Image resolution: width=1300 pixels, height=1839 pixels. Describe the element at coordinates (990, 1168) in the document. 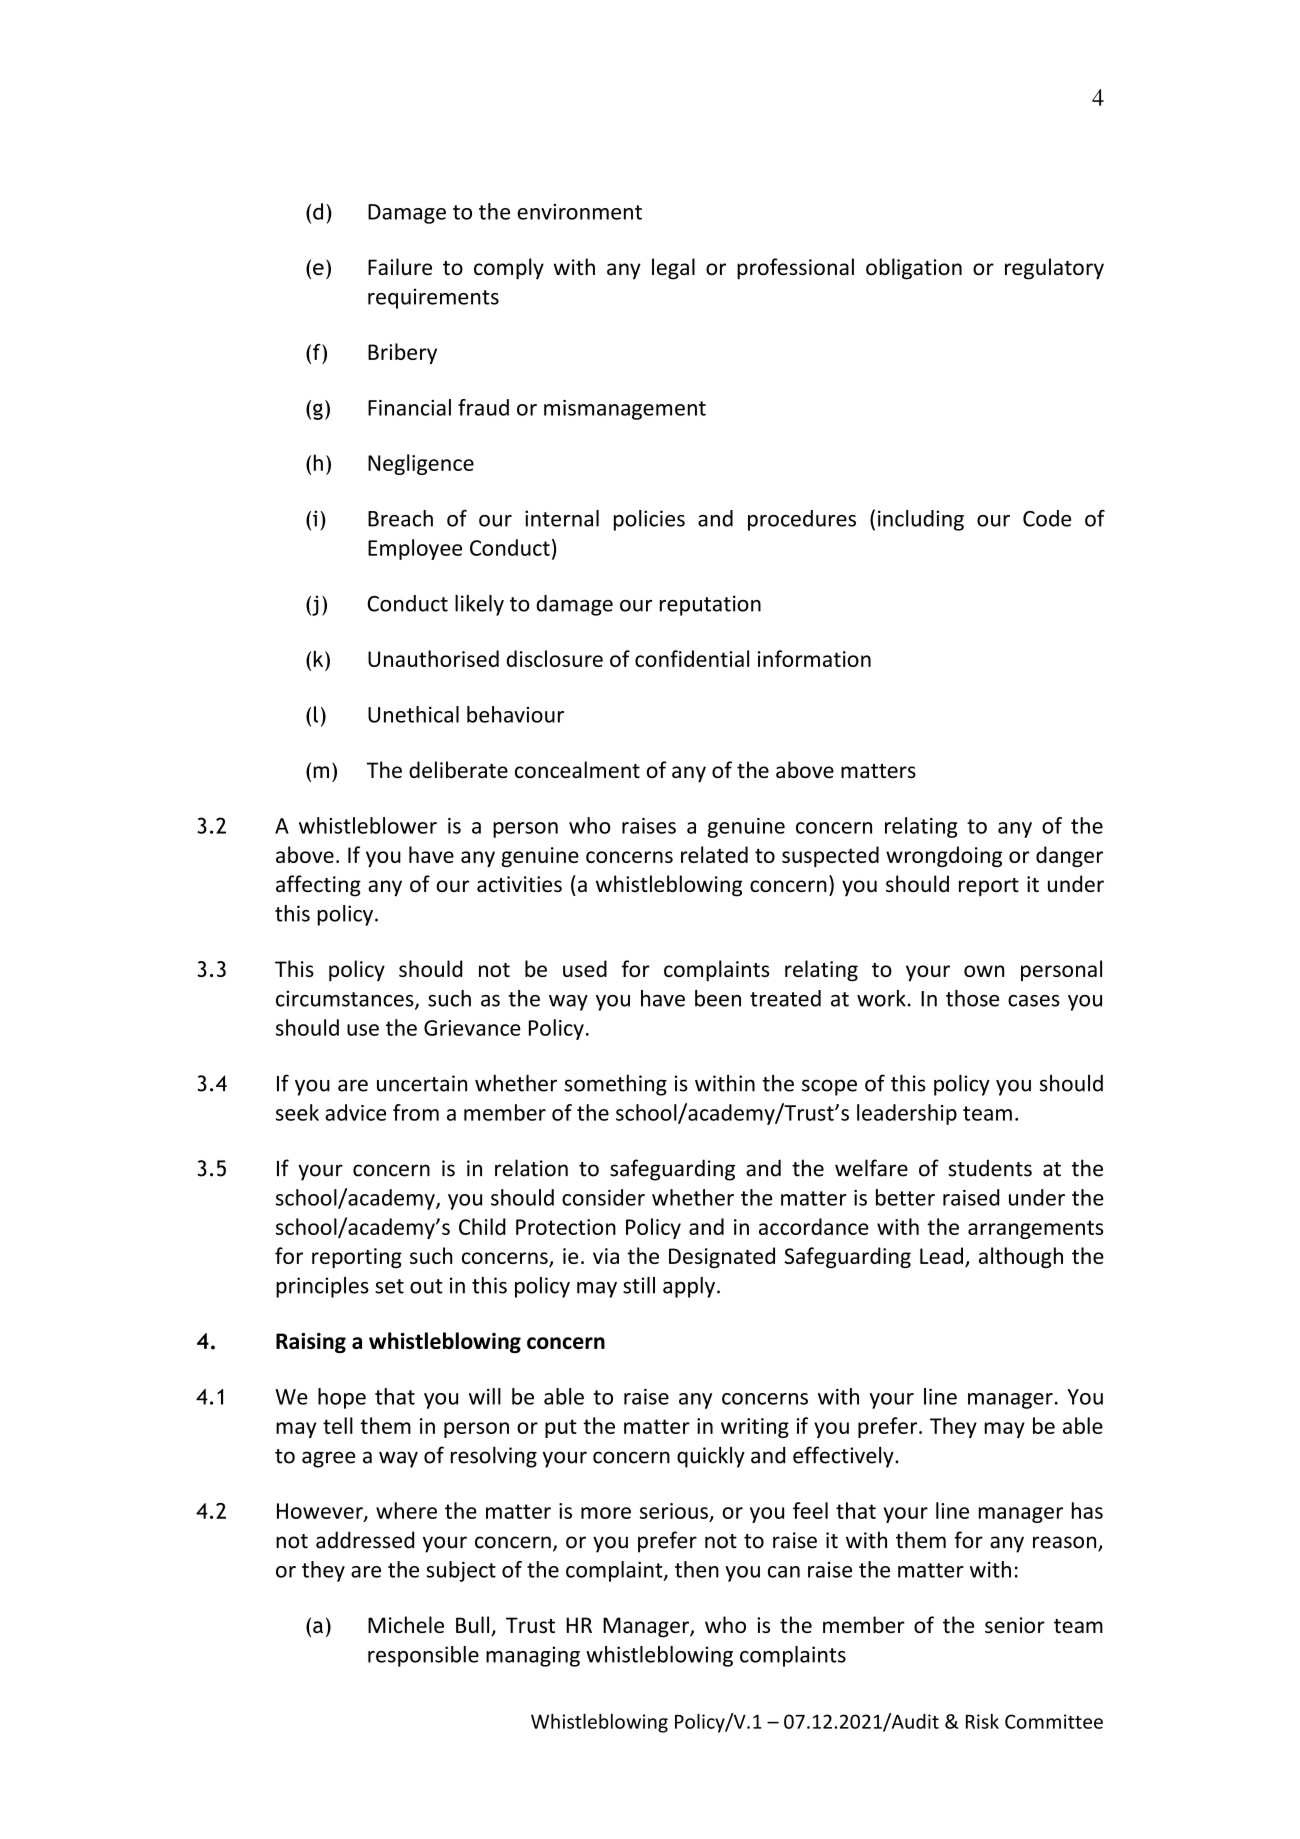

I see `students` at that location.
